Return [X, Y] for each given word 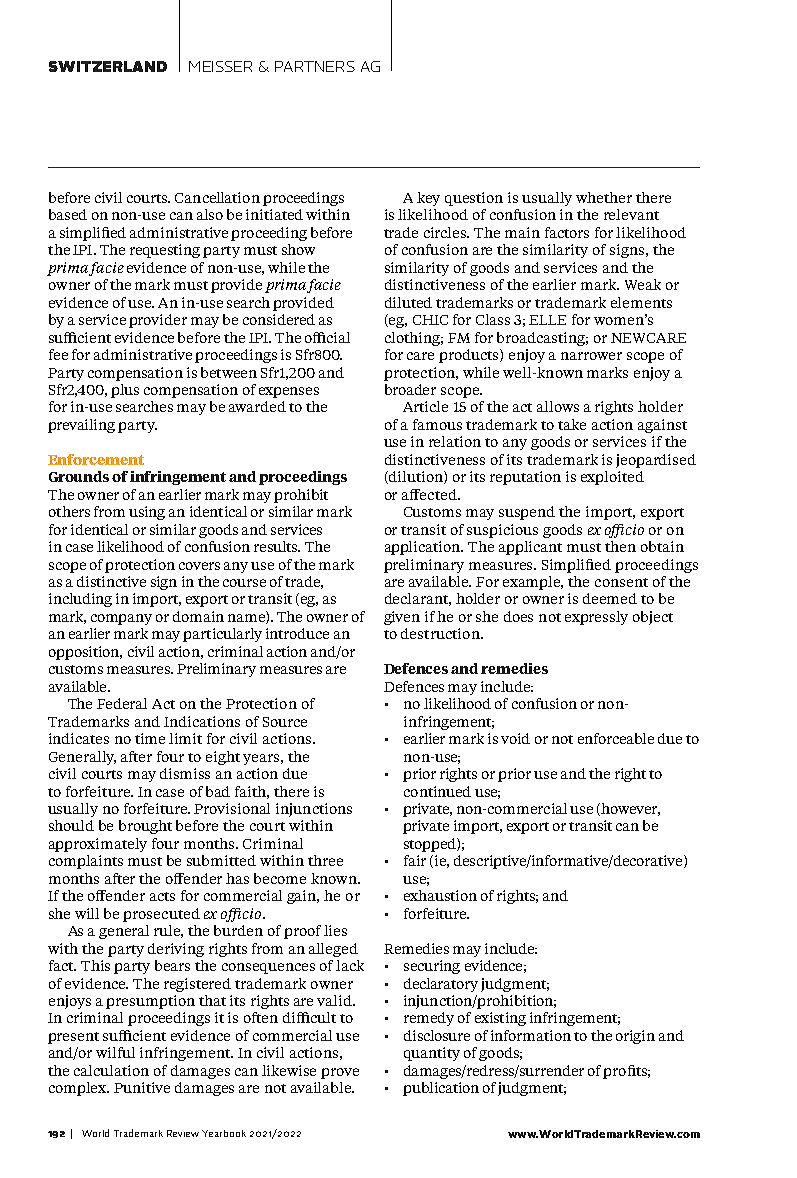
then [620, 546]
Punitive [142, 1087]
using [147, 513]
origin [635, 1037]
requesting [165, 251]
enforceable [616, 738]
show [298, 249]
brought [145, 827]
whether [604, 197]
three [325, 860]
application [424, 548]
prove [340, 1073]
